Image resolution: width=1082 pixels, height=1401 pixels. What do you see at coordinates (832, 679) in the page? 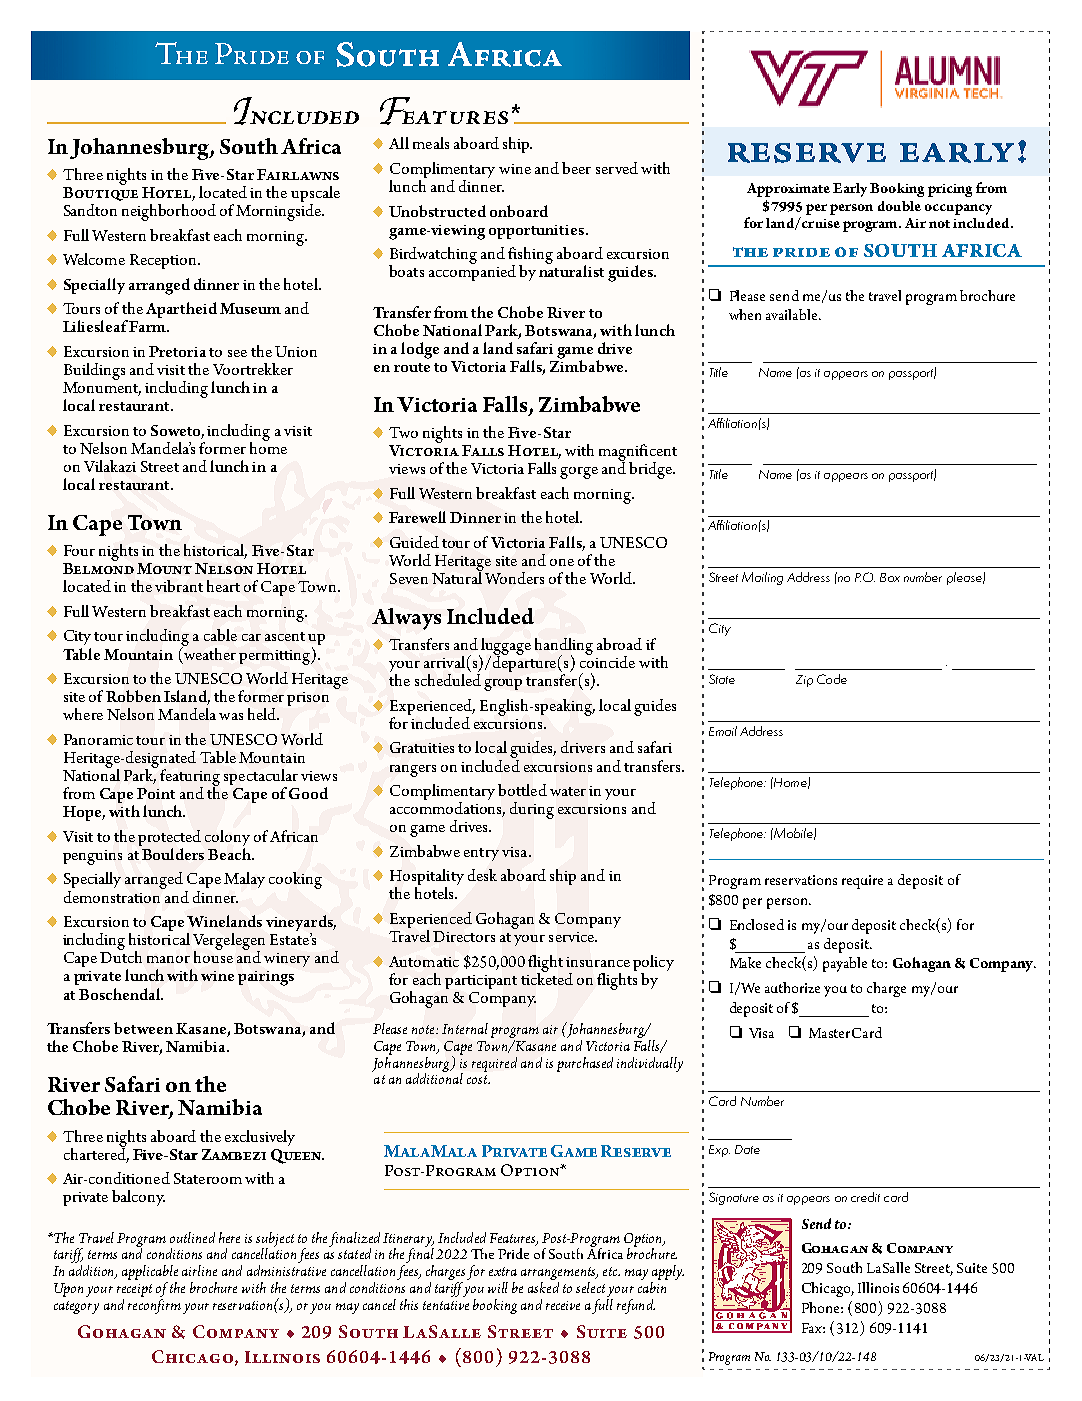
I see `Code` at bounding box center [832, 679].
